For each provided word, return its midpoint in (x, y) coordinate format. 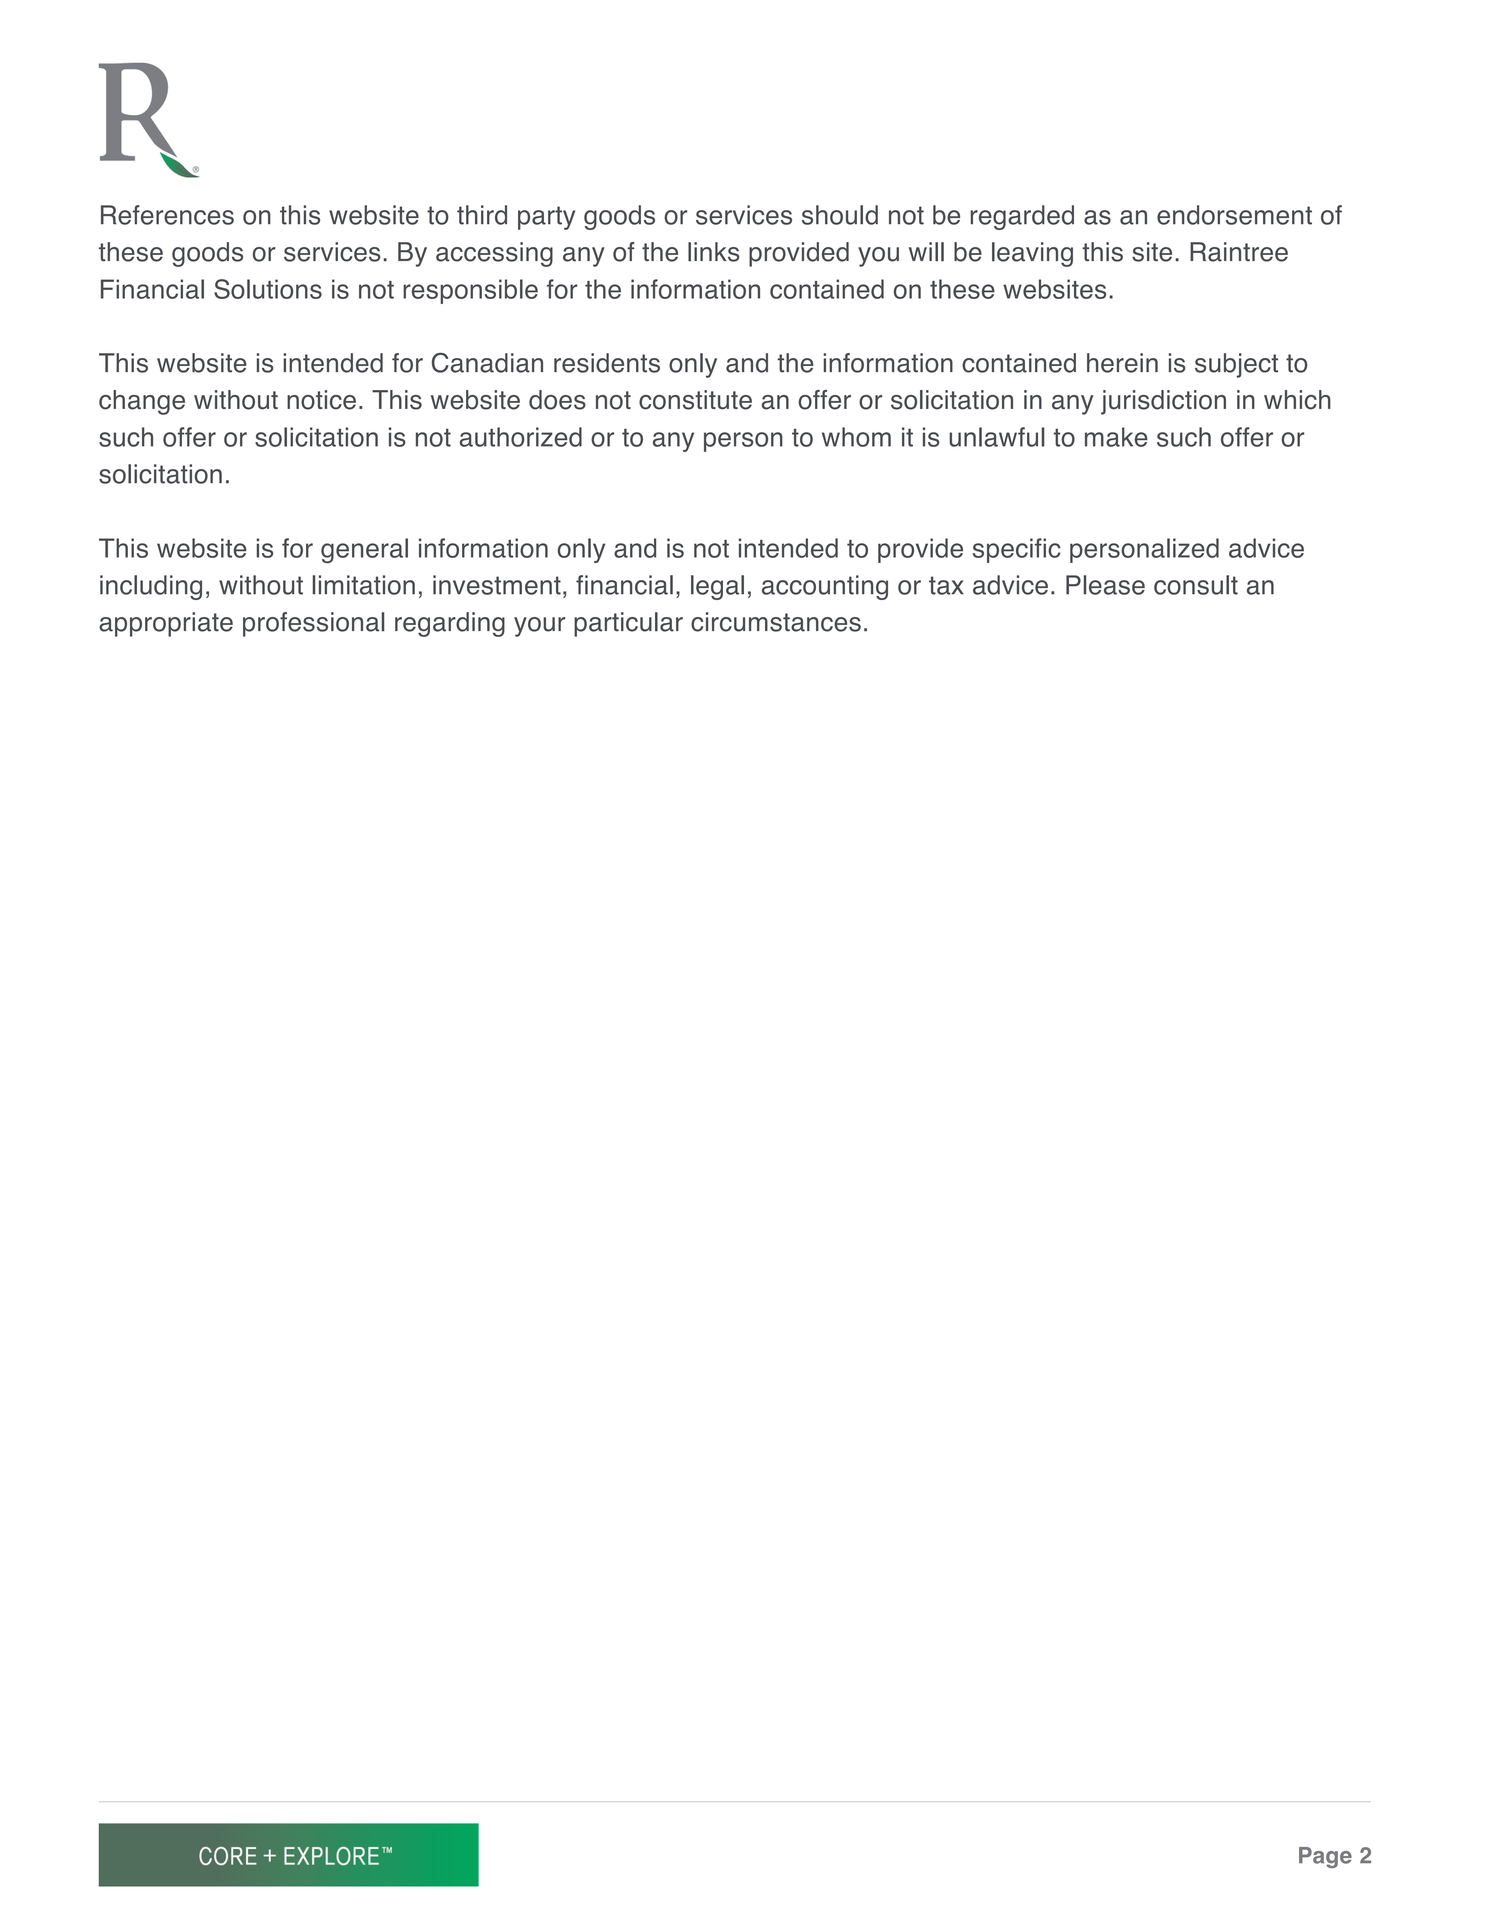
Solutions (268, 289)
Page (1325, 1857)
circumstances (776, 622)
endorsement (1234, 215)
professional (313, 624)
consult (1196, 585)
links (713, 252)
